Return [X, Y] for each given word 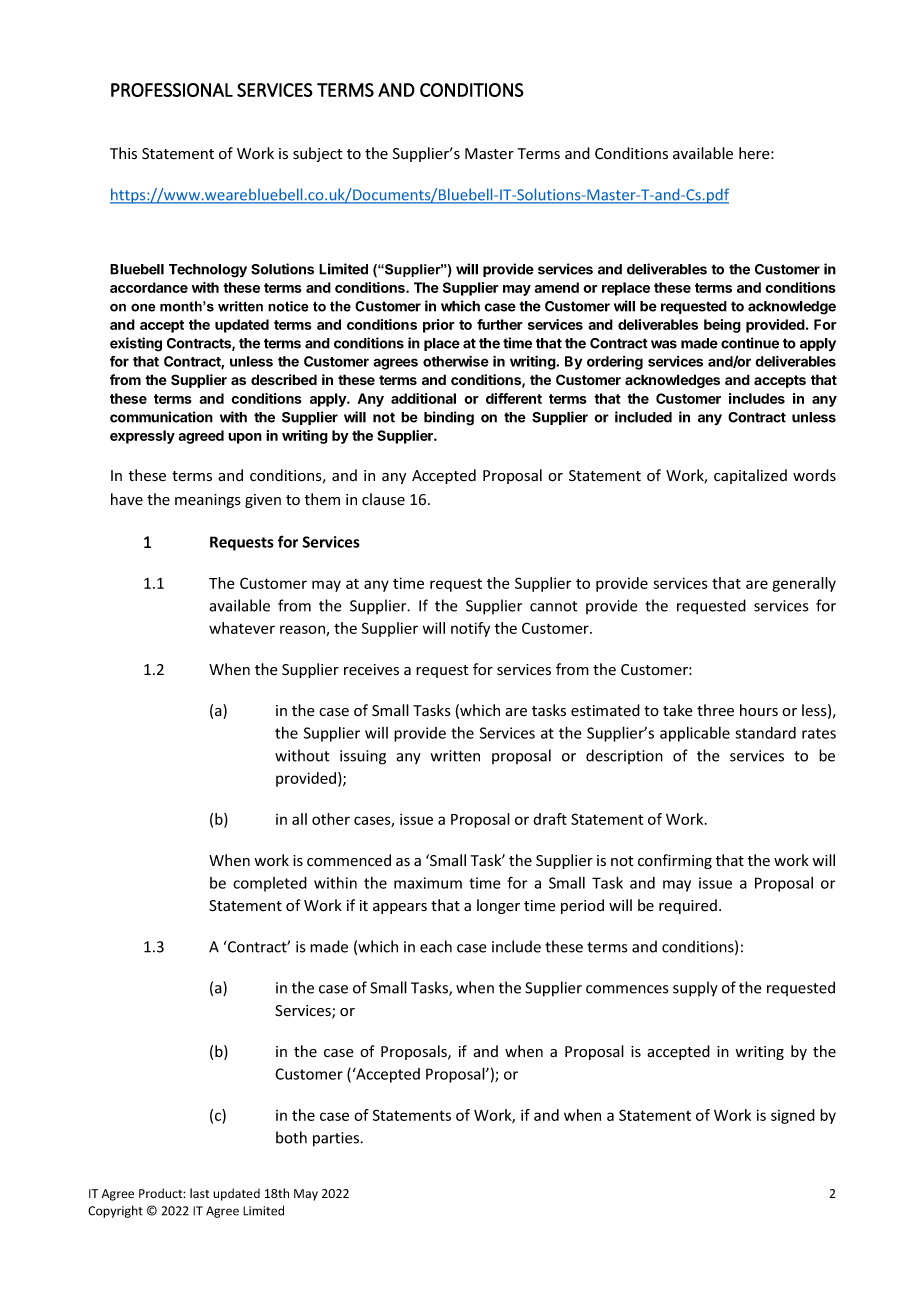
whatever [242, 628]
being [722, 326]
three [715, 710]
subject [317, 154]
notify [470, 629]
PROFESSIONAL [172, 90]
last [199, 1193]
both [291, 1137]
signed [793, 1116]
